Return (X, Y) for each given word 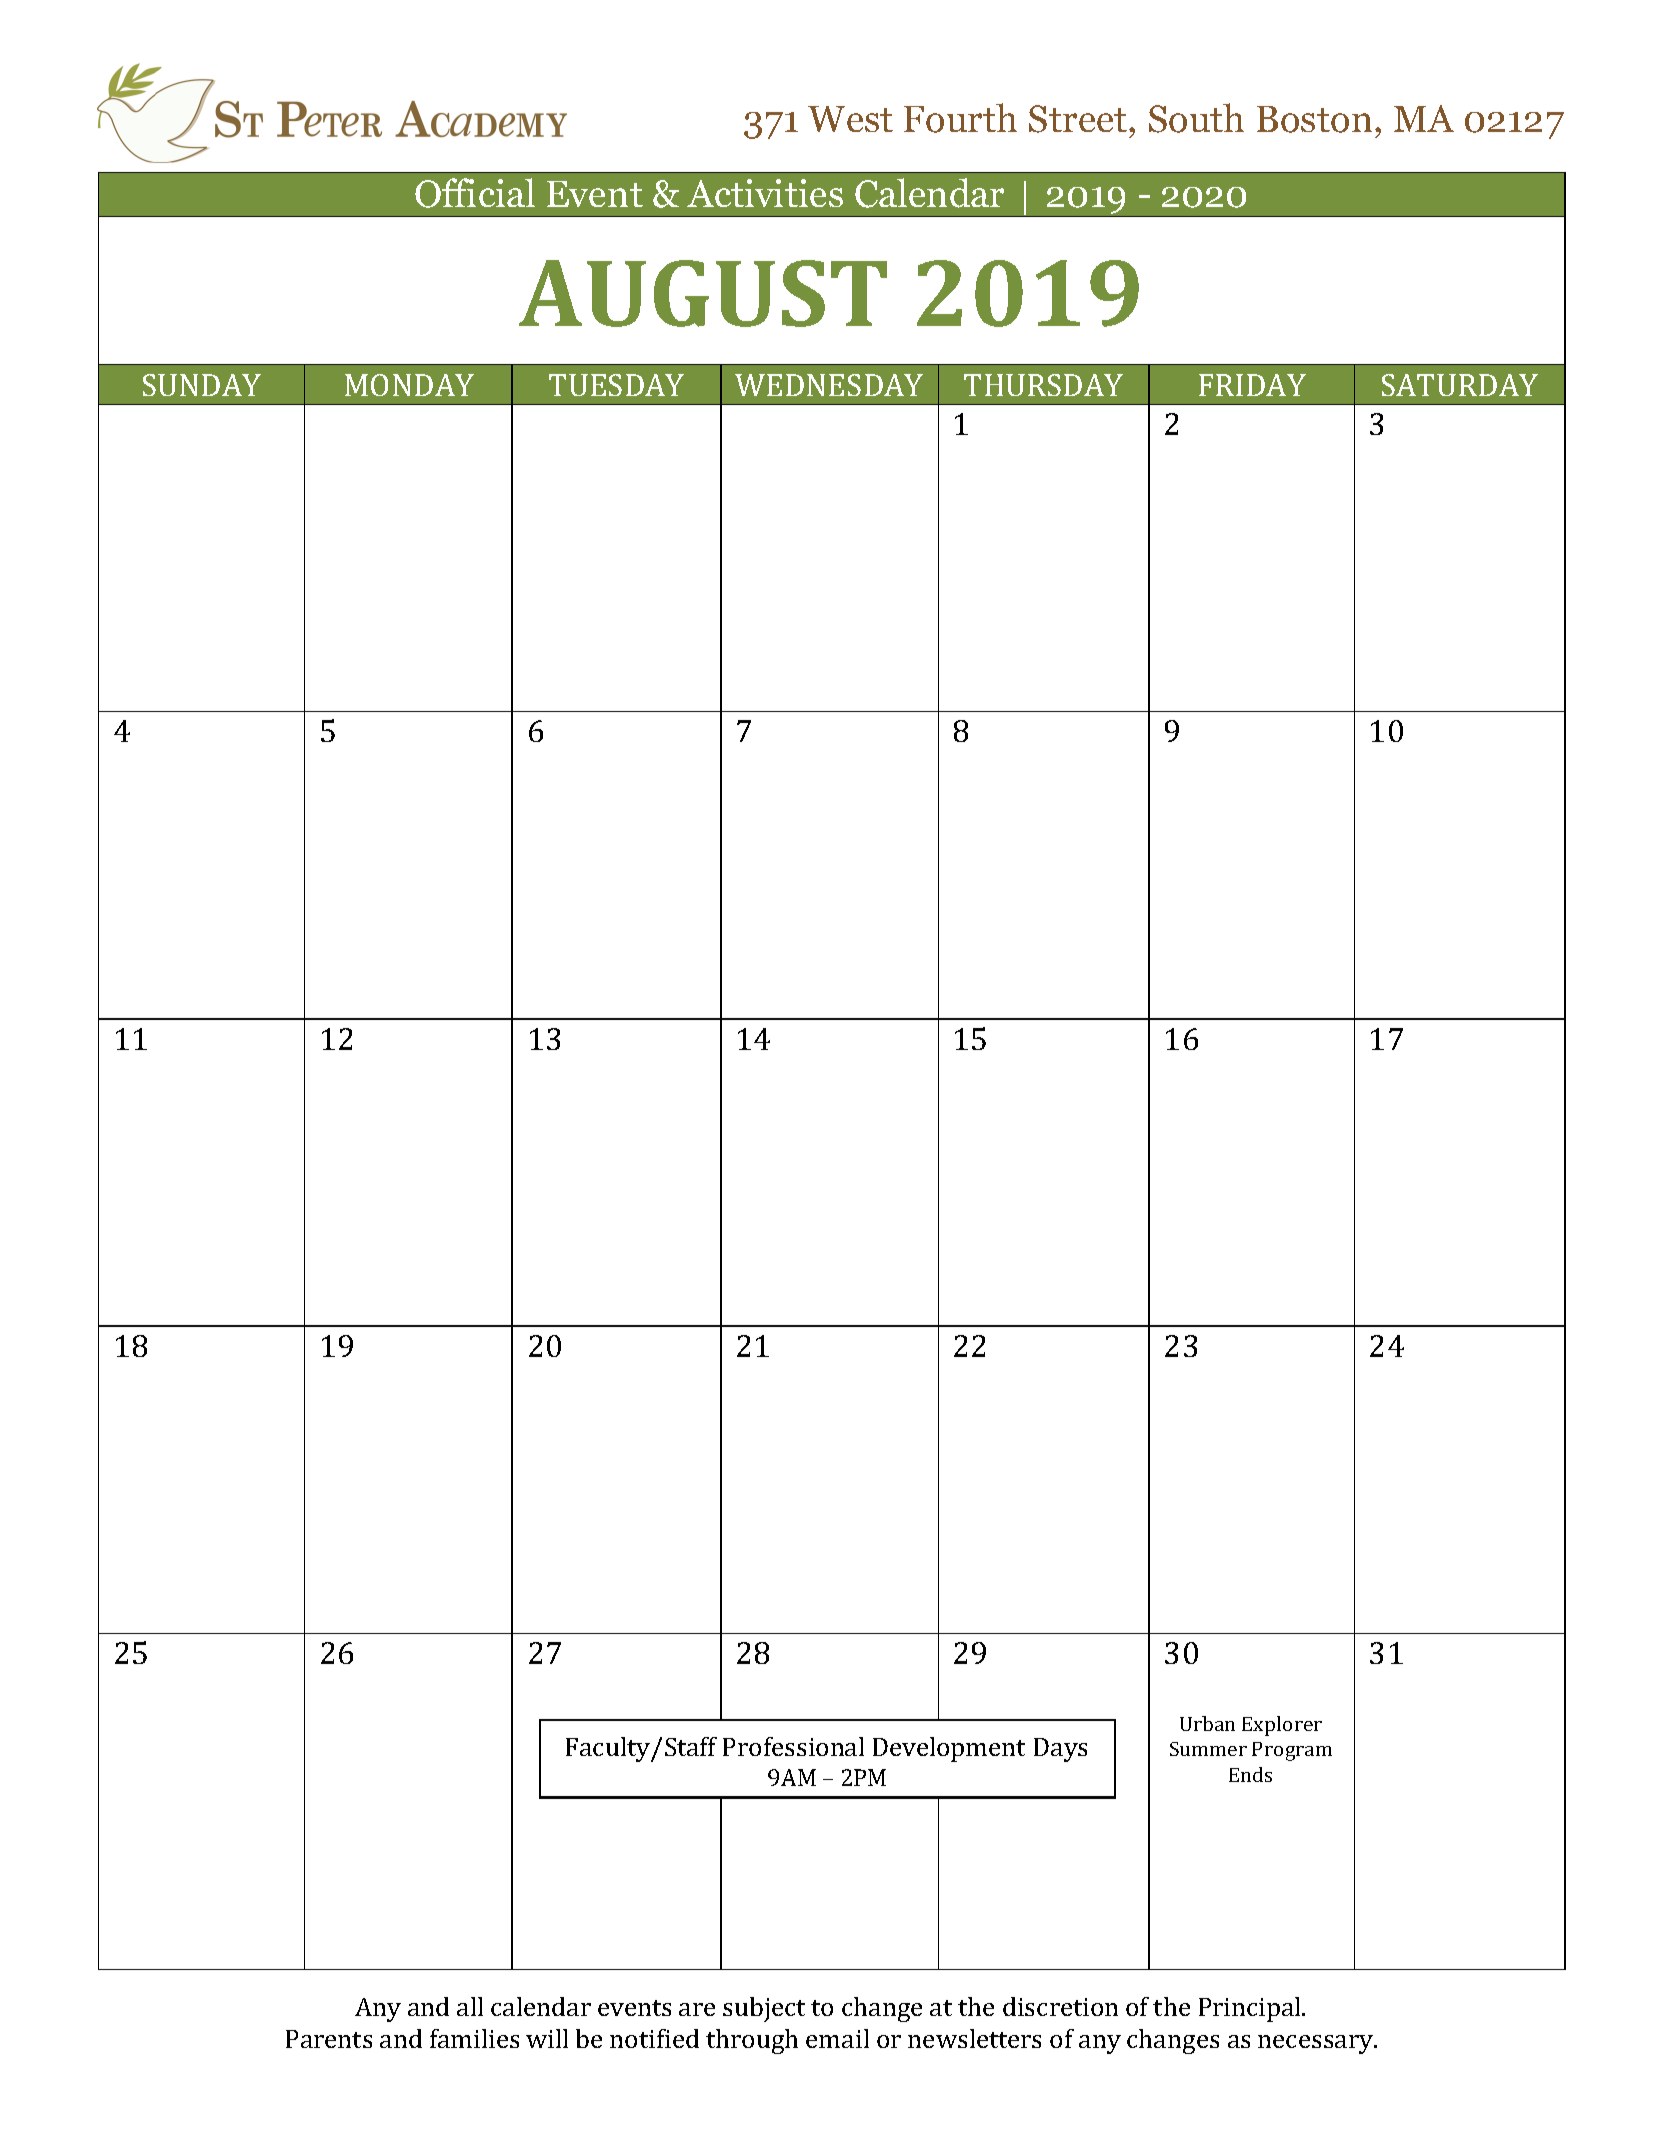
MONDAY (409, 385)
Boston (1314, 119)
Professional (793, 1746)
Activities (765, 193)
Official (475, 193)
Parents (329, 2039)
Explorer (1282, 1726)
